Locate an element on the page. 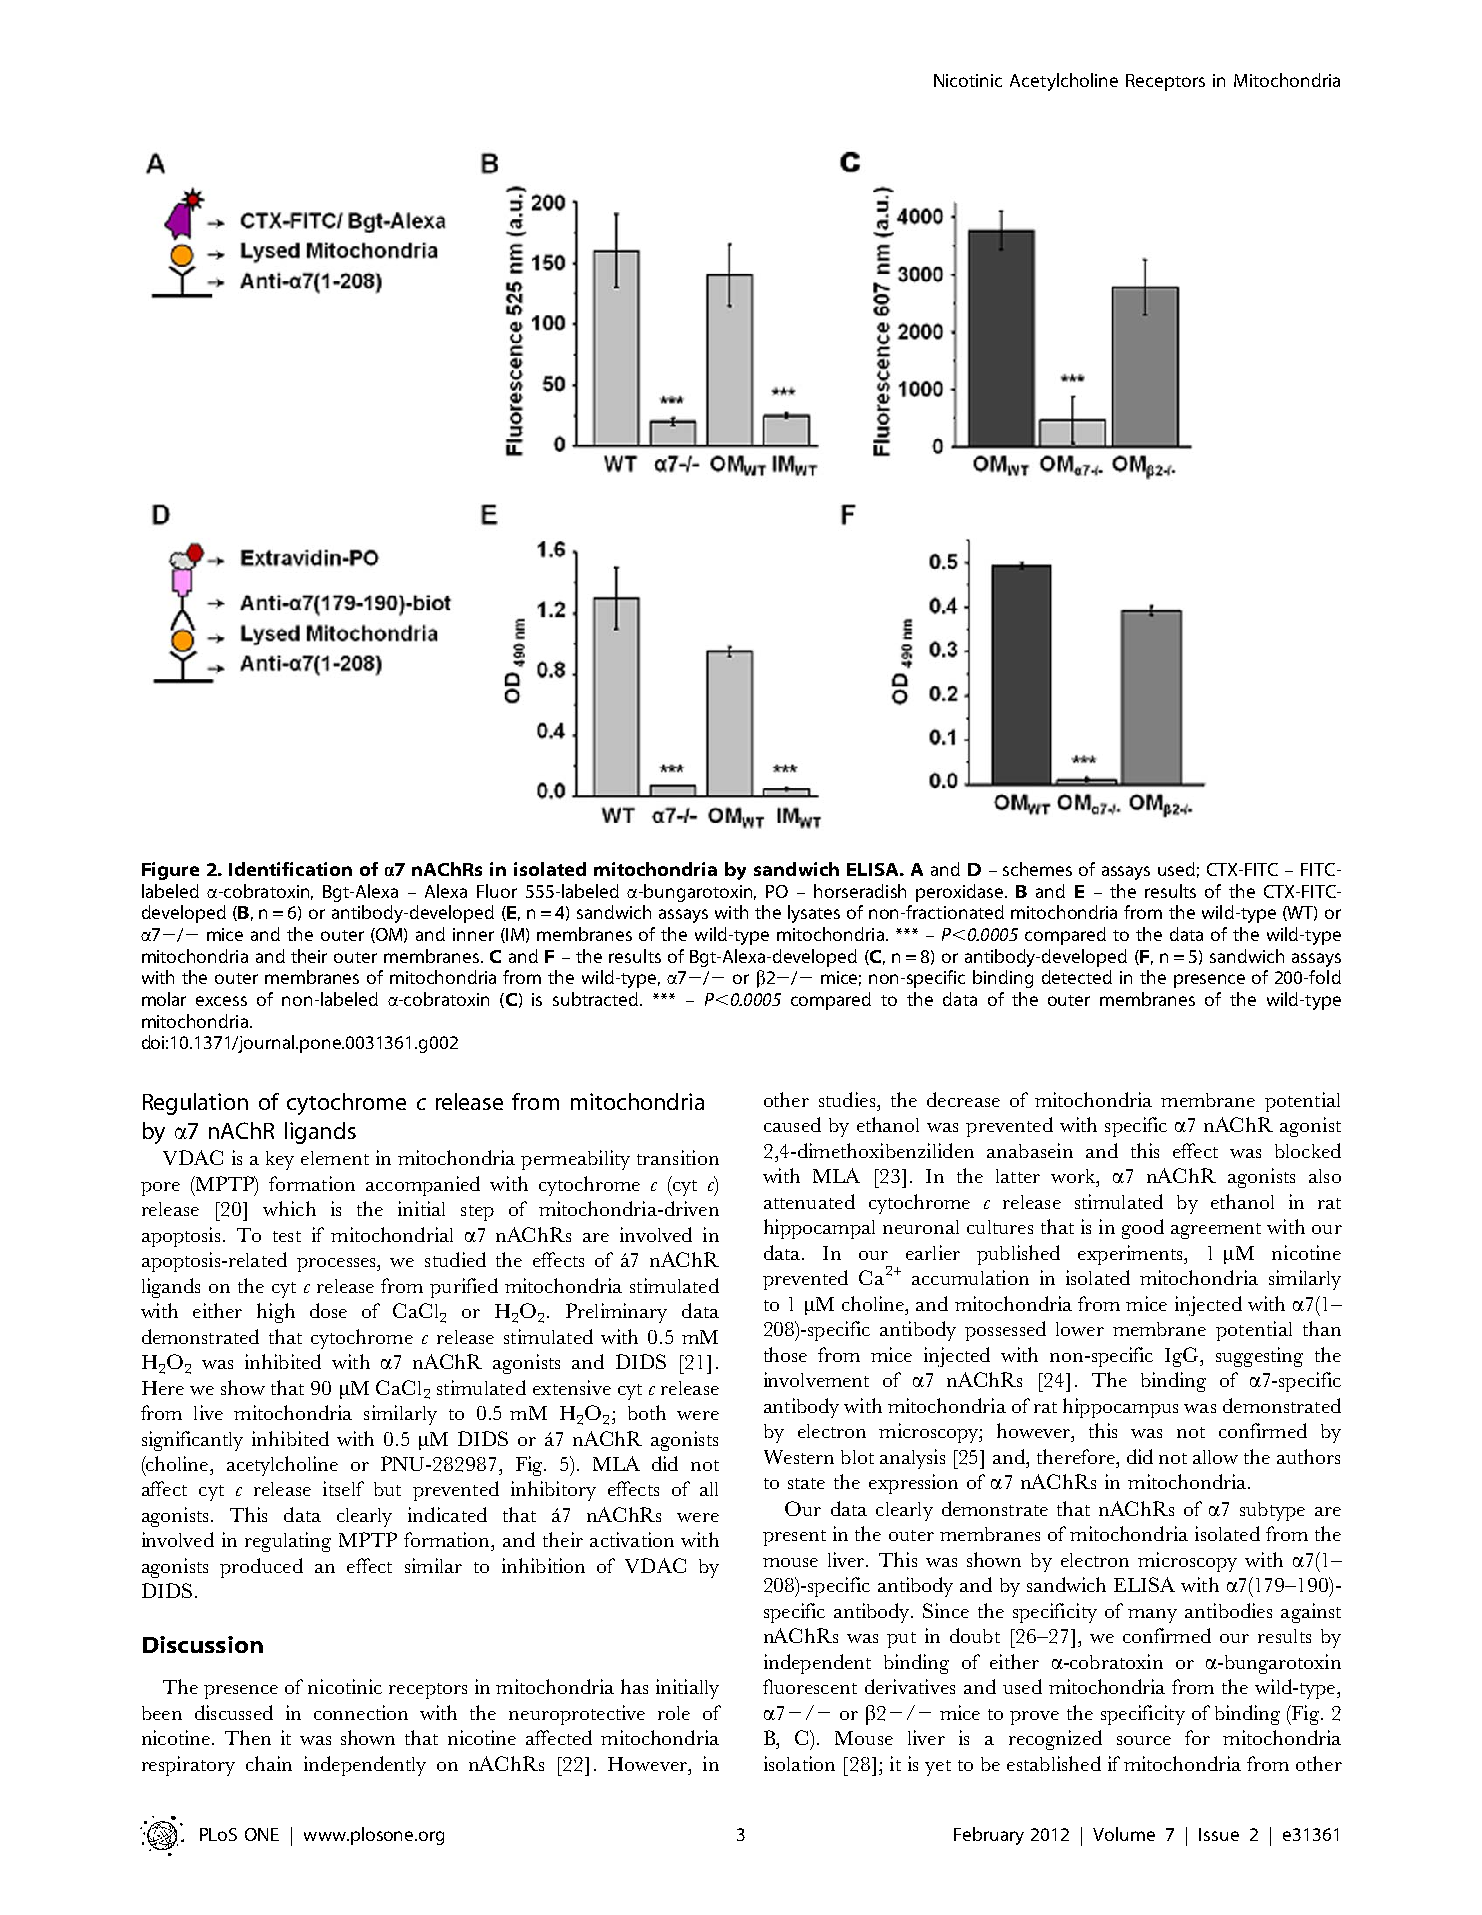 The image size is (1482, 1915). Issue is located at coordinates (1219, 1834).
